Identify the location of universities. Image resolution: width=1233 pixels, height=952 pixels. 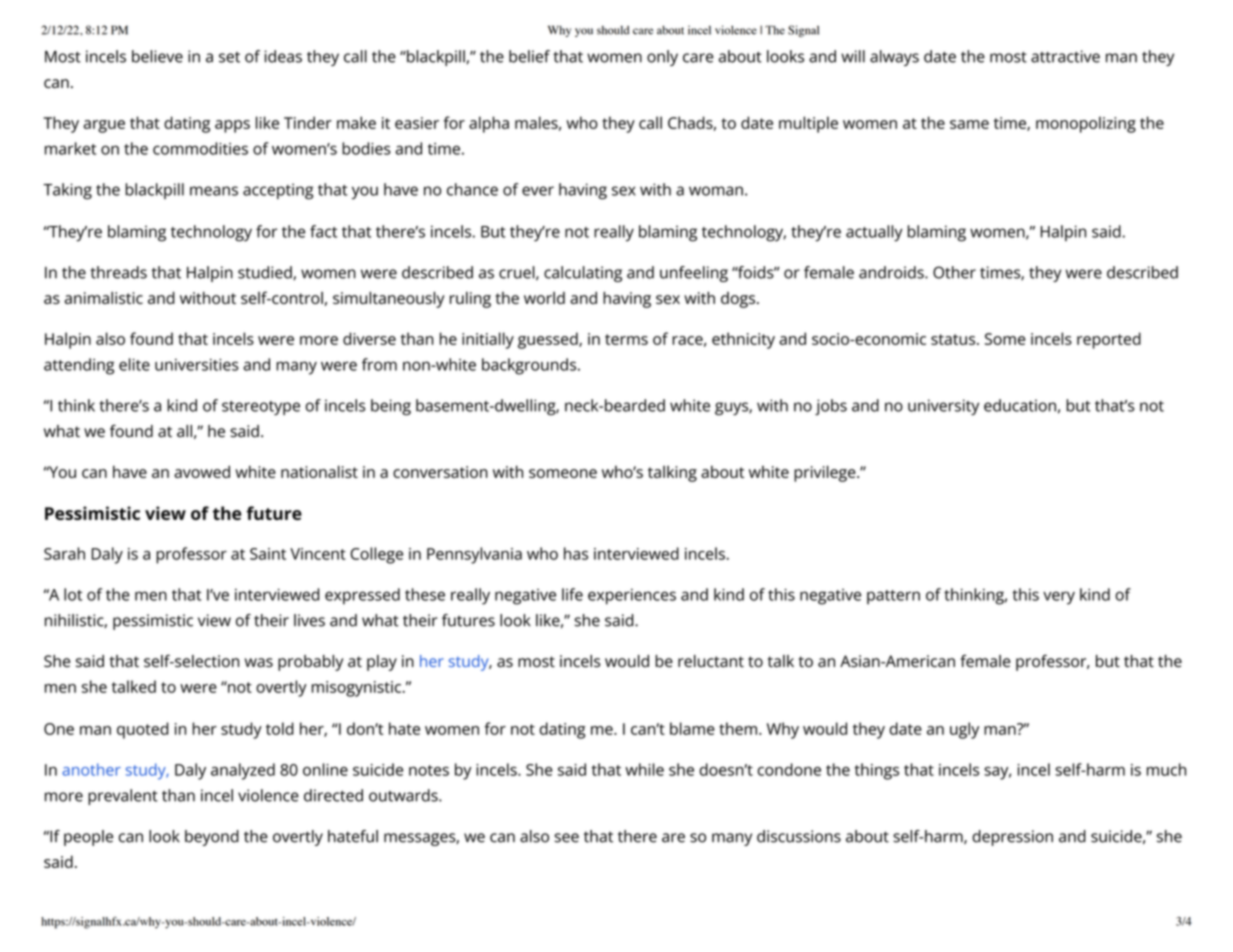
(197, 365).
